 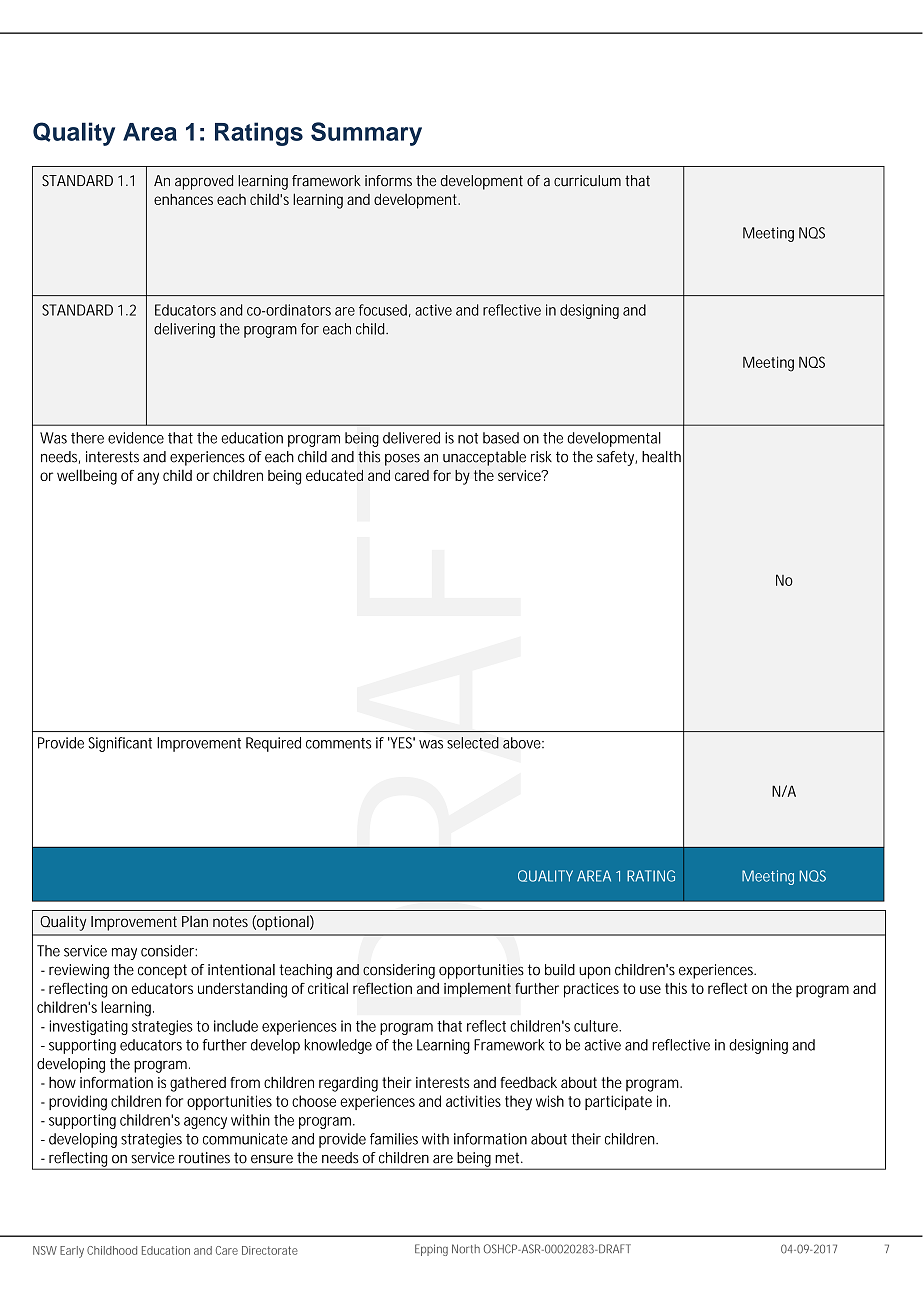 What do you see at coordinates (124, 954) in the screenshot?
I see `may` at bounding box center [124, 954].
